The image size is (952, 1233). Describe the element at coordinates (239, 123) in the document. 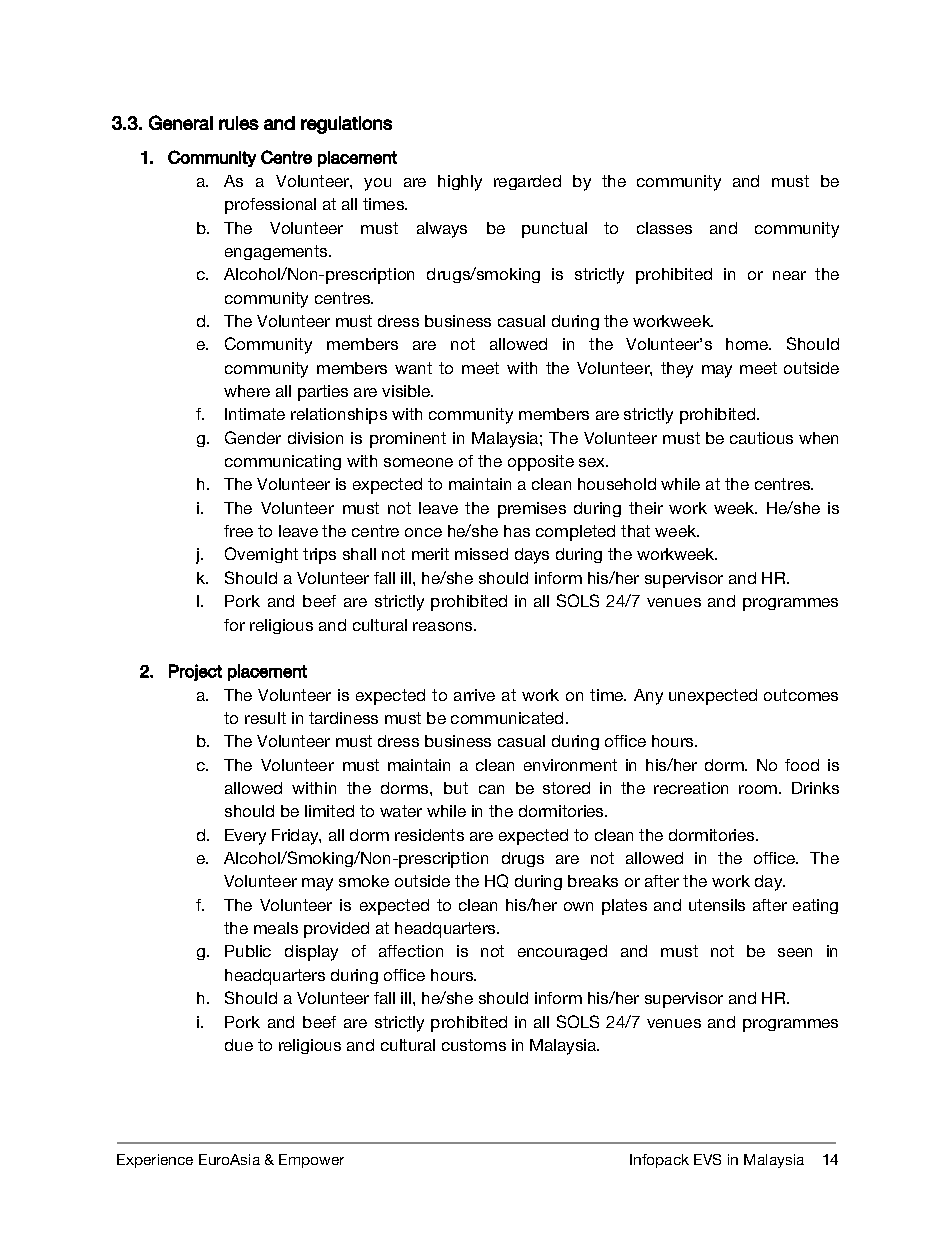

I see `rules` at that location.
